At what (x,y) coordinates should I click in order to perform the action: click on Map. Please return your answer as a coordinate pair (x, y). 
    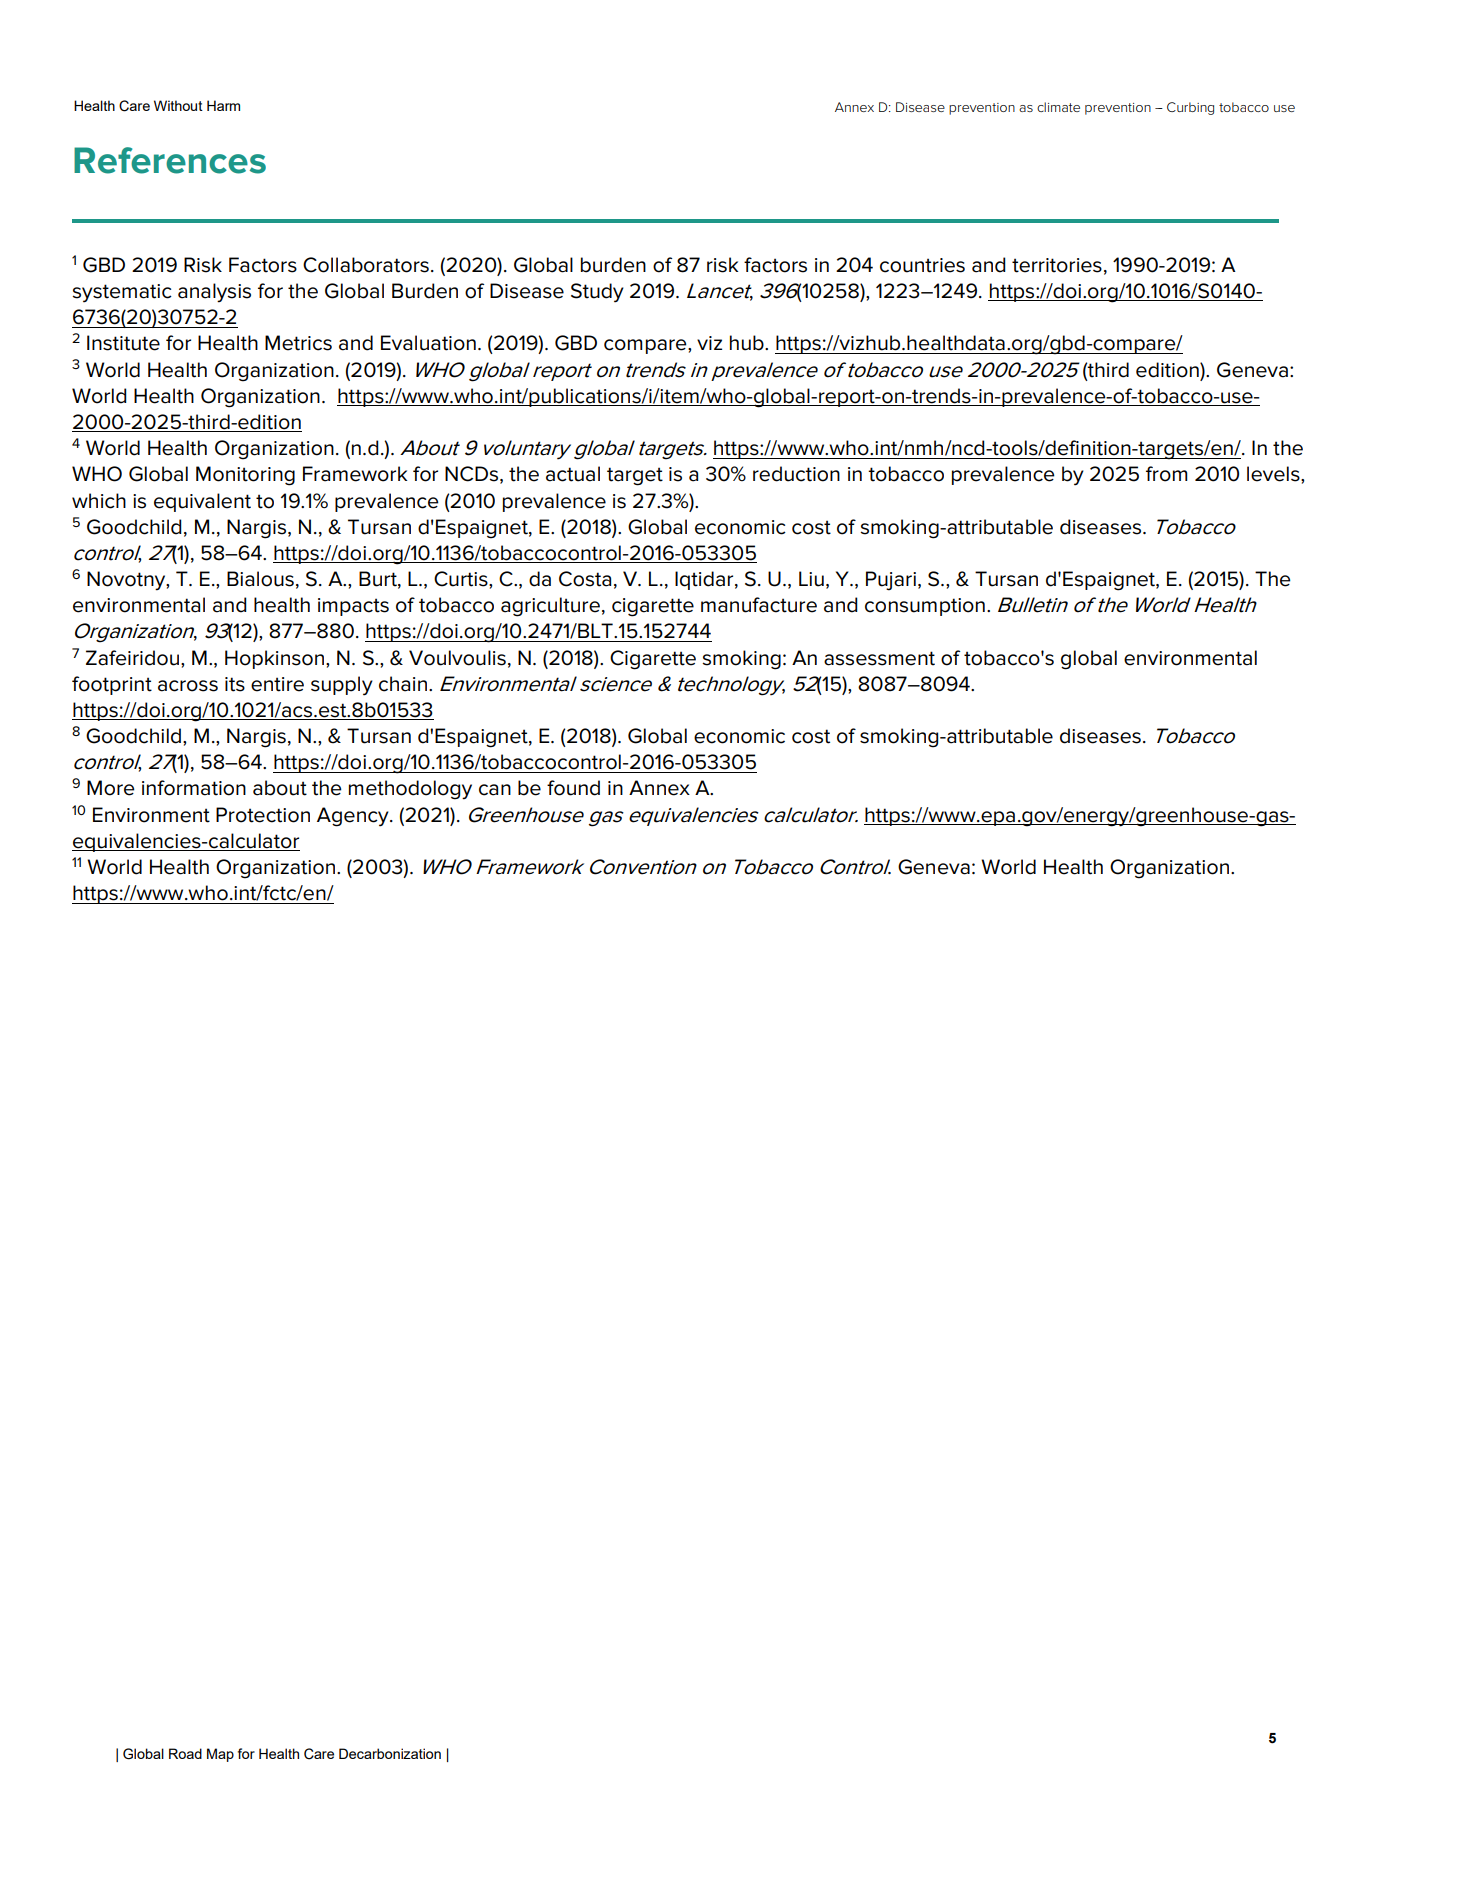
    Looking at the image, I should click on (220, 1755).
